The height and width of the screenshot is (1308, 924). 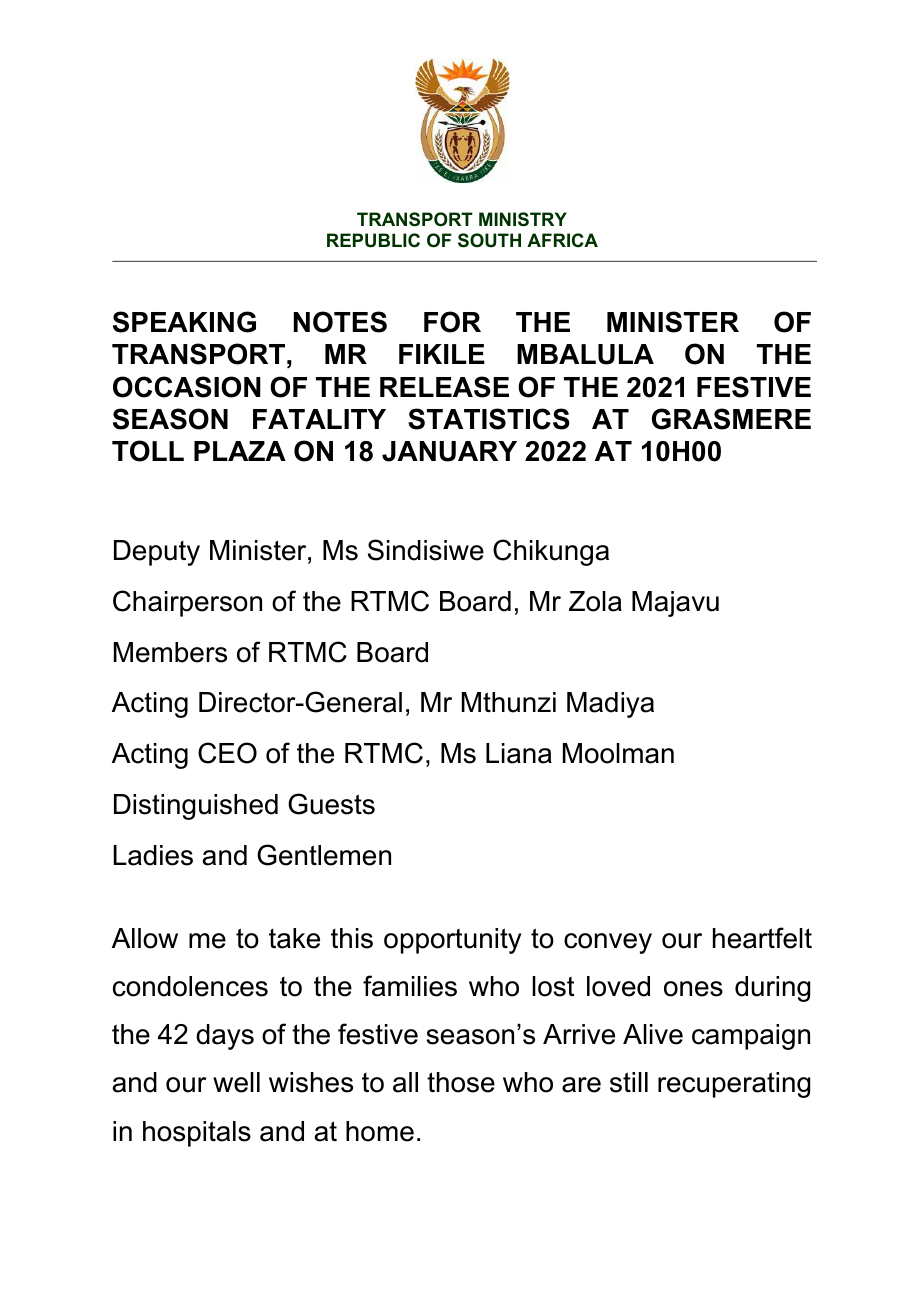 What do you see at coordinates (489, 240) in the screenshot?
I see `SOUTH` at bounding box center [489, 240].
